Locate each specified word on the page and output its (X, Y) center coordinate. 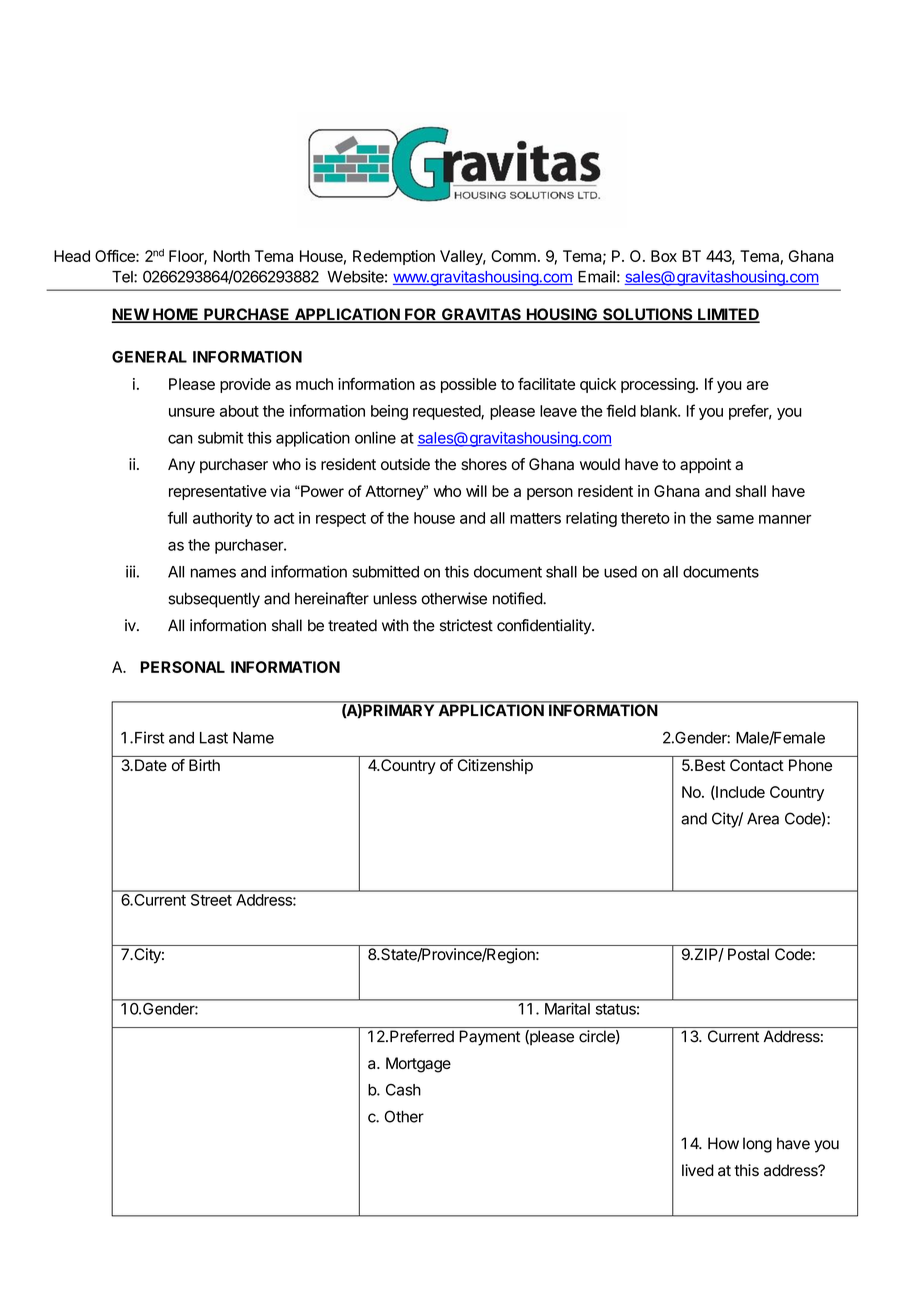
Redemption (394, 257)
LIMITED (728, 315)
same (735, 519)
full (177, 517)
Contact (756, 765)
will (476, 491)
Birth (204, 765)
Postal (748, 954)
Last (214, 738)
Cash (403, 1090)
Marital (567, 1009)
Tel (123, 277)
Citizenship (495, 766)
